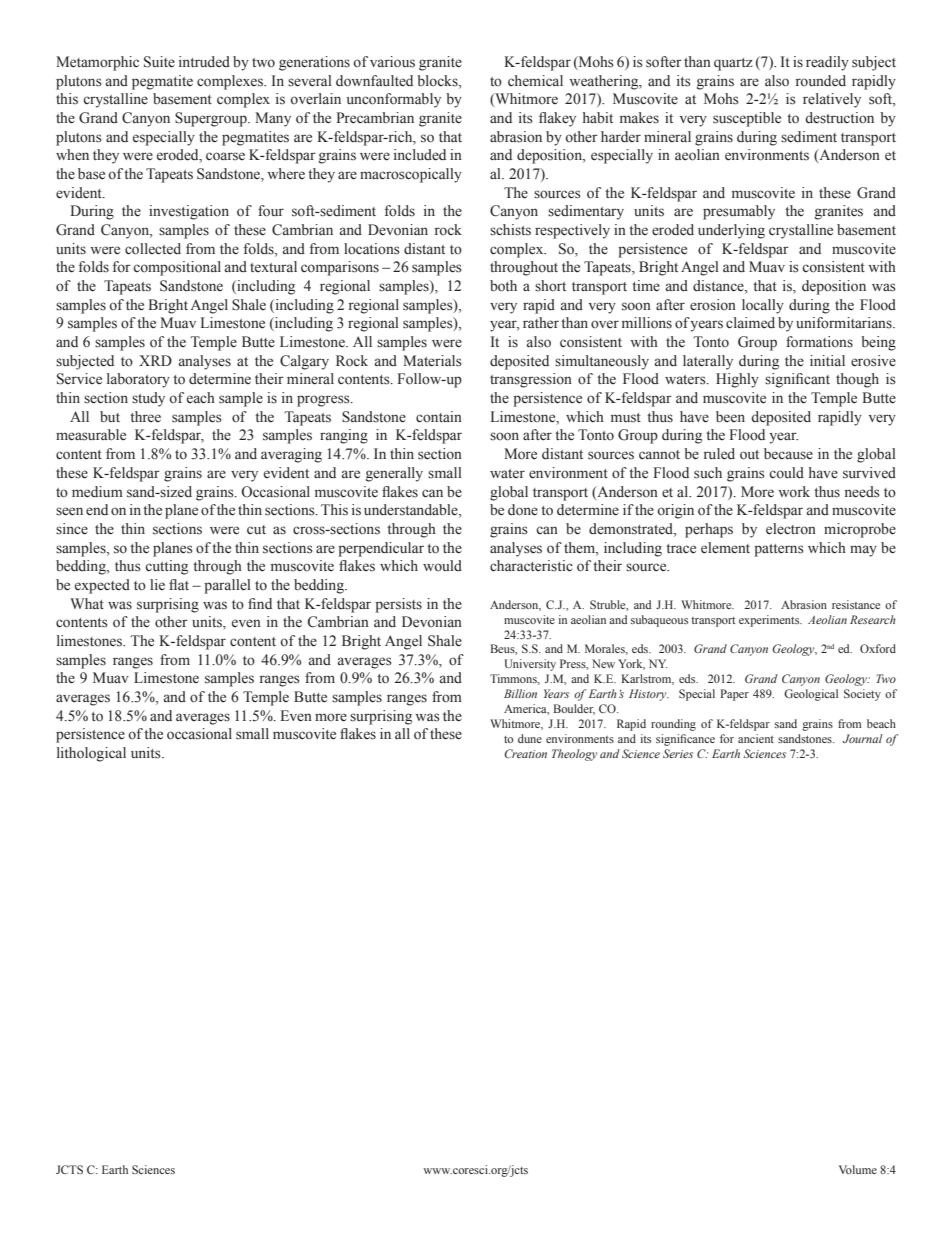 This page has width=952, height=1233. I want to click on Volume, so click(858, 1169).
